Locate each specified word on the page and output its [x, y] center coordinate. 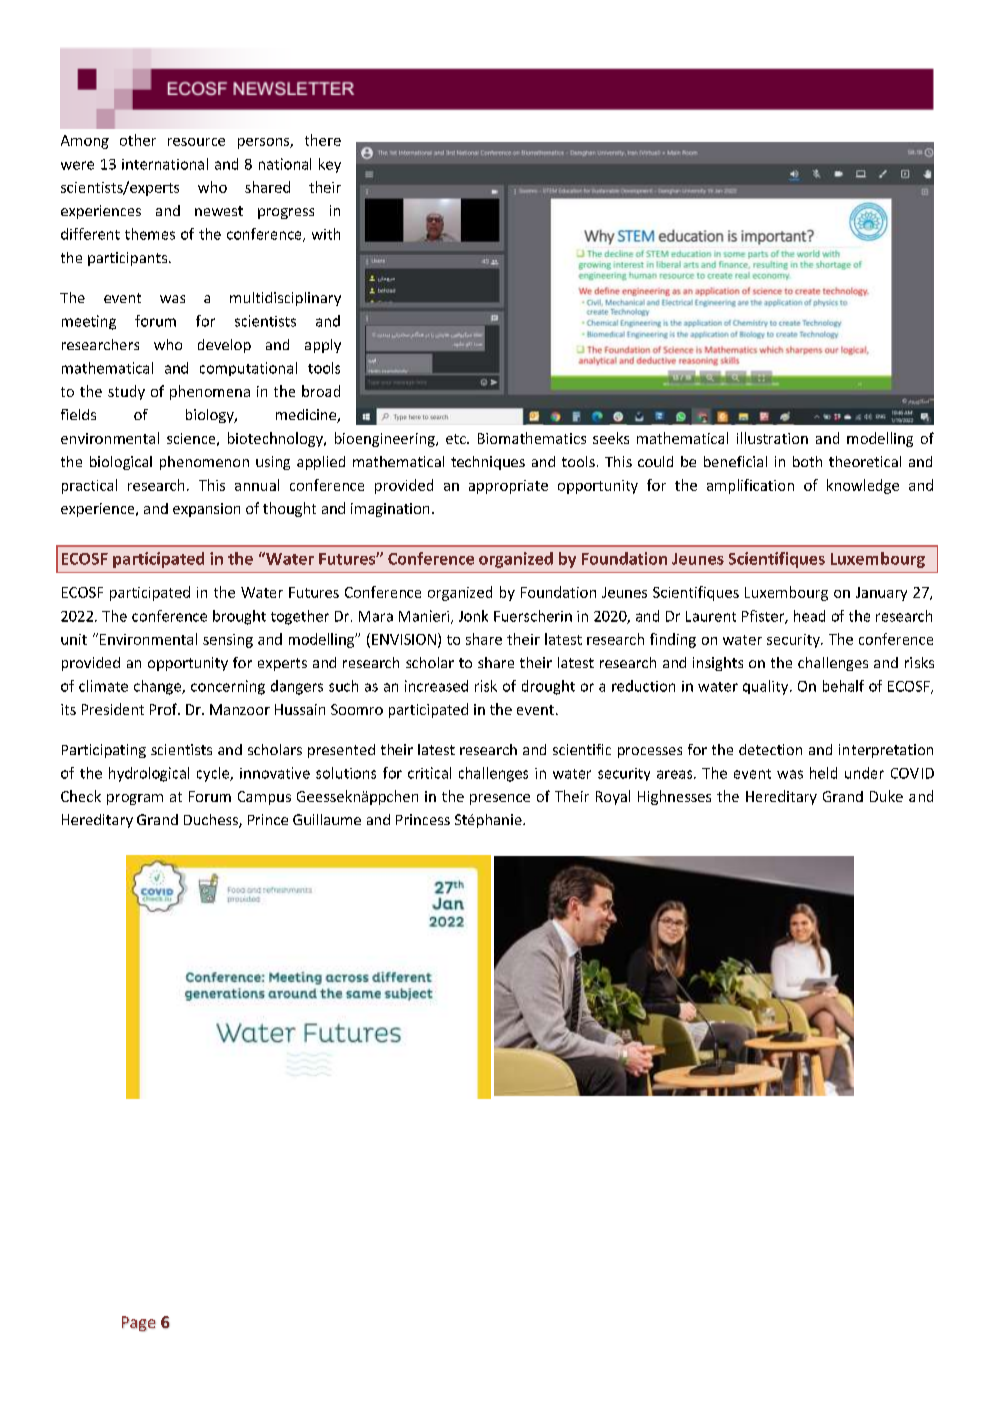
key [330, 165]
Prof [164, 709]
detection [770, 749]
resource [196, 142]
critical [429, 773]
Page [139, 1324]
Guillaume [327, 819]
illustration [772, 438]
